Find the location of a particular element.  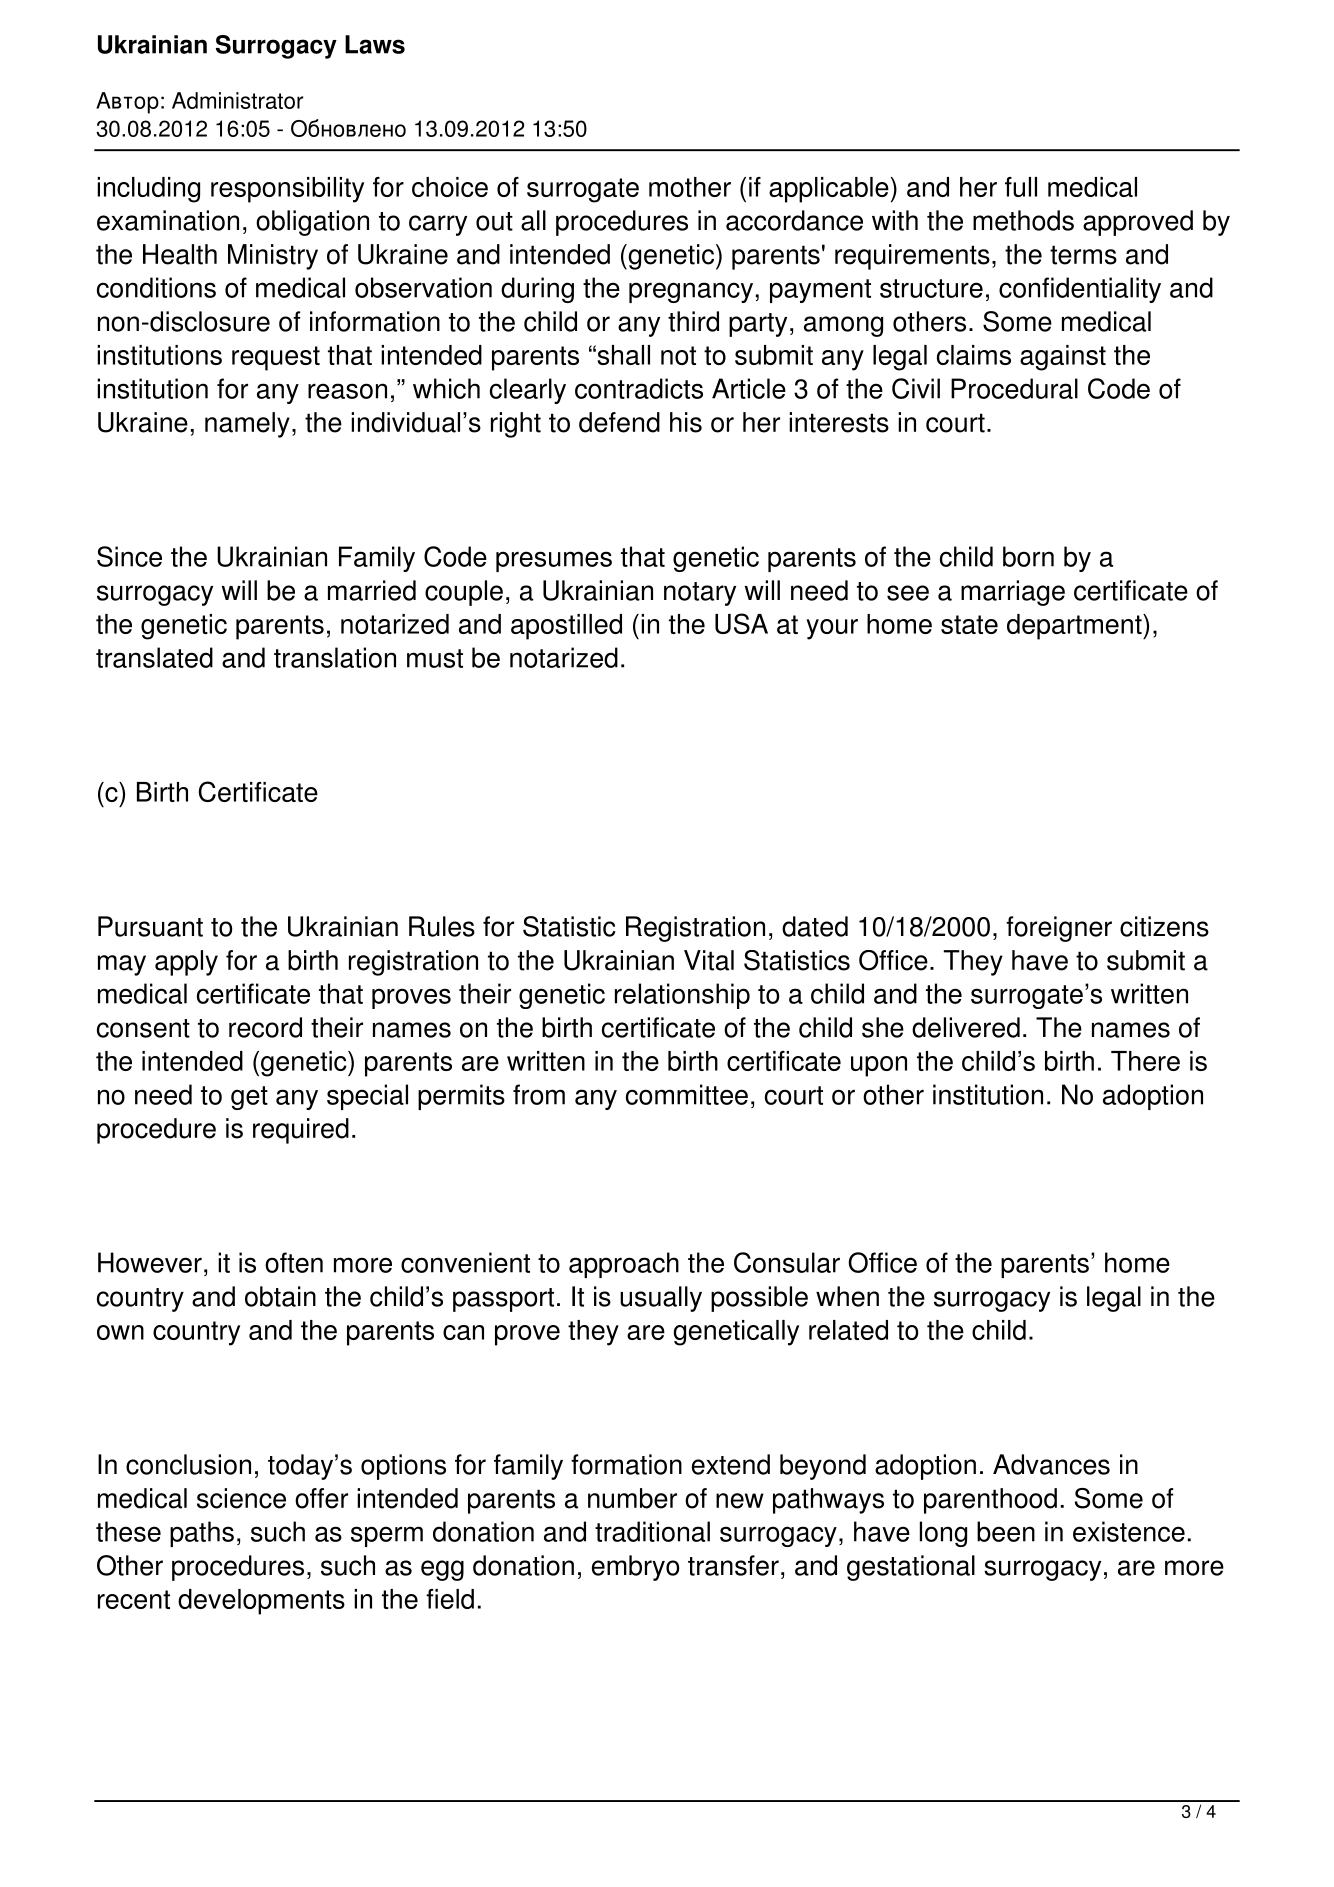

Pursuant is located at coordinates (150, 926).
